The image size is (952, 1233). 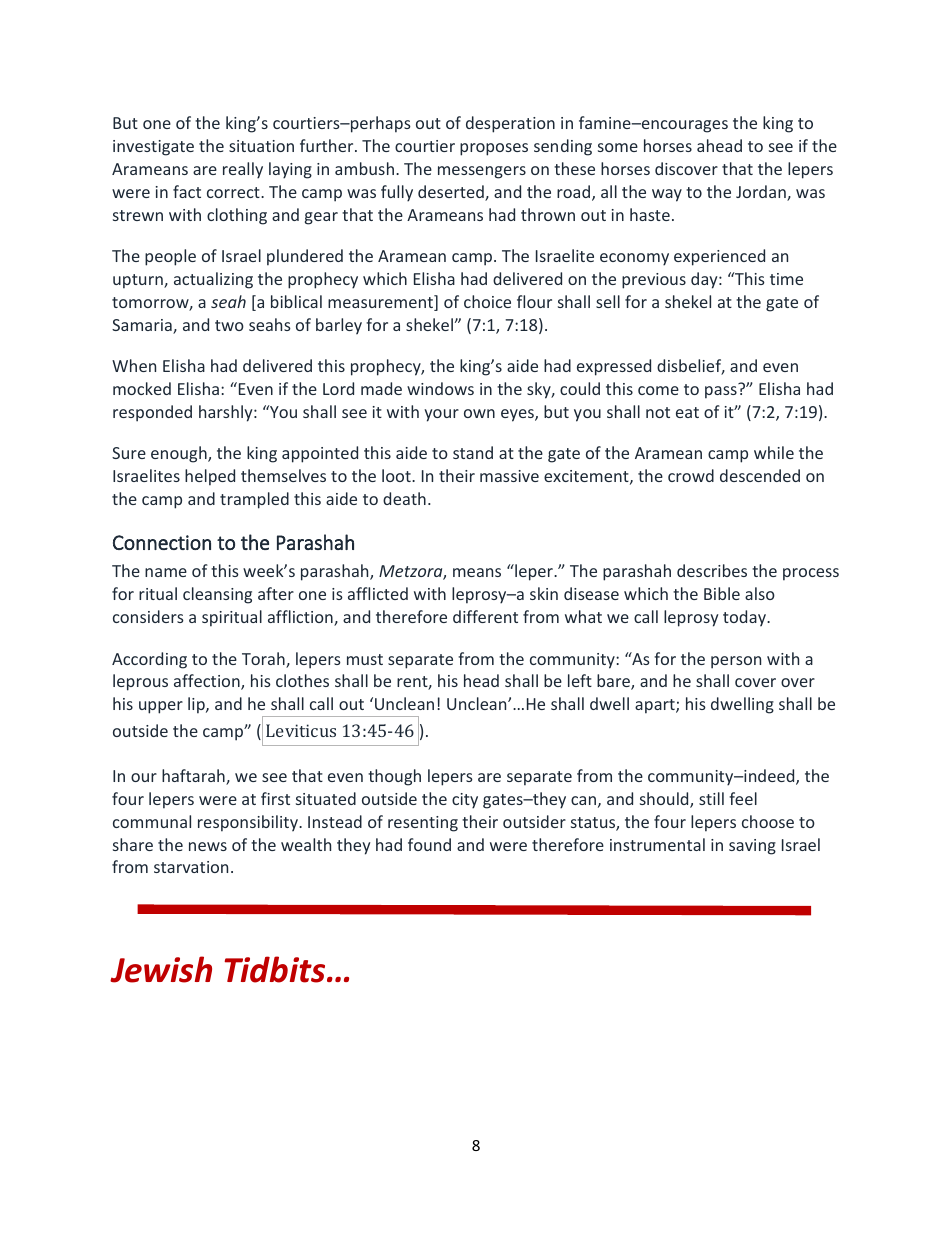 What do you see at coordinates (429, 844) in the screenshot?
I see `found` at bounding box center [429, 844].
